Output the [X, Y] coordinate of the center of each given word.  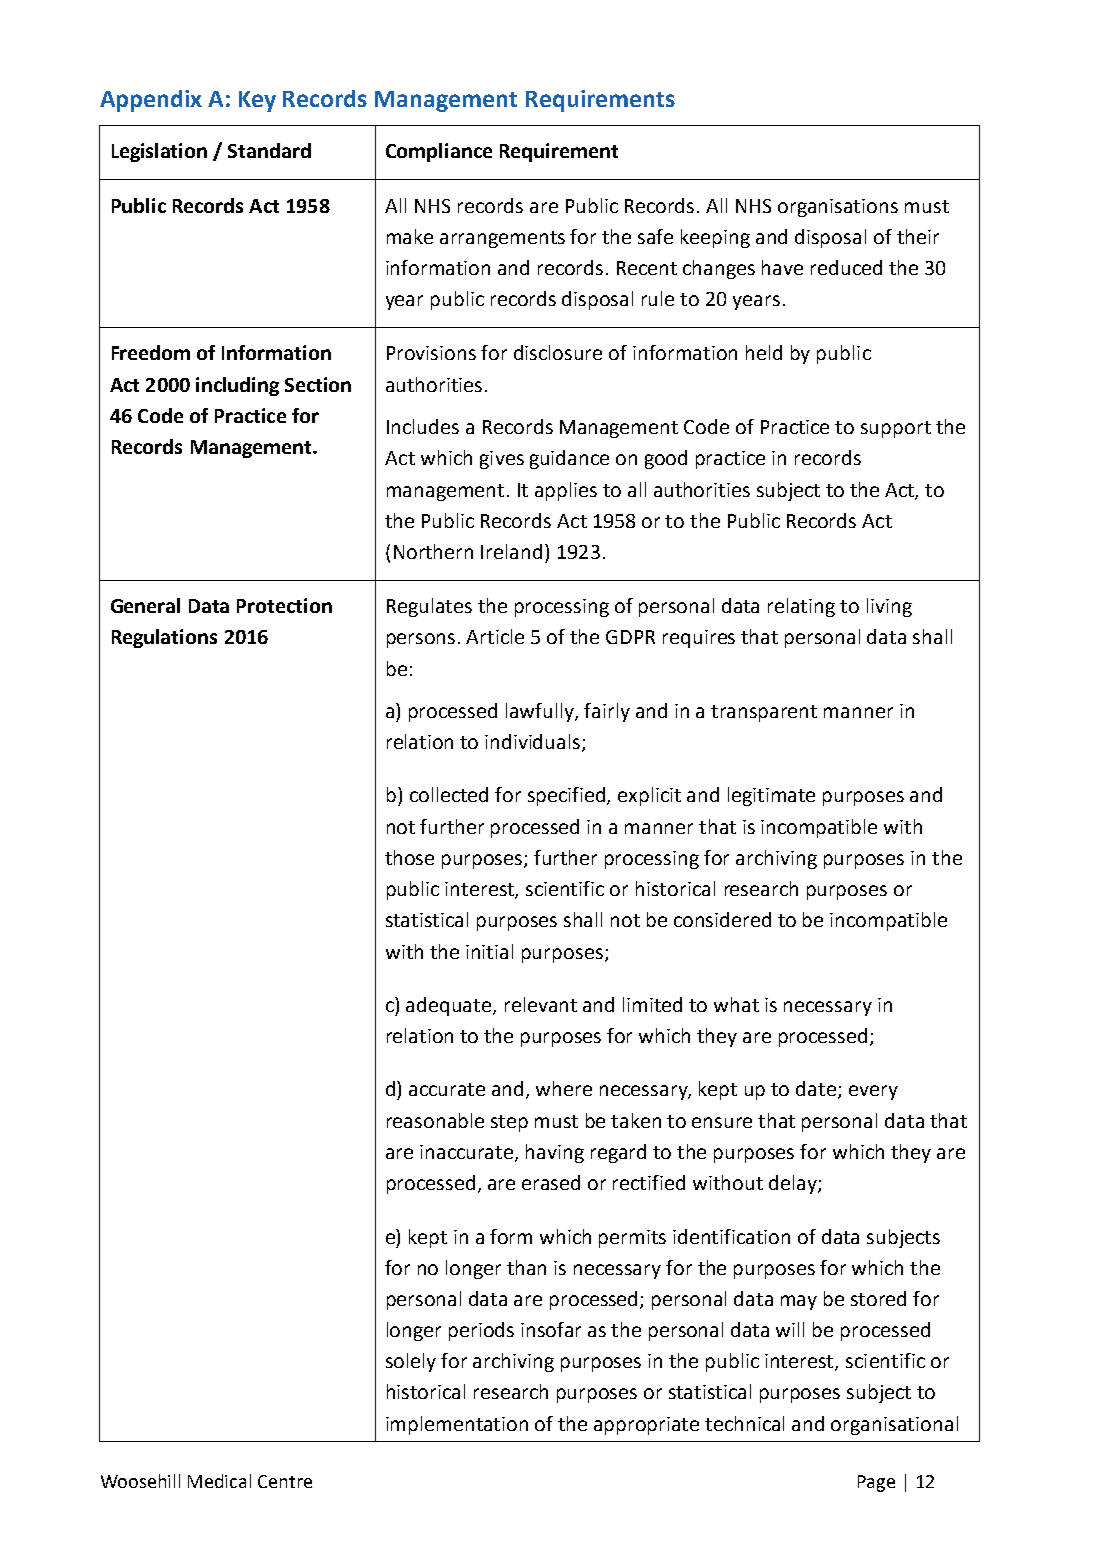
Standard [269, 150]
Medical [219, 1481]
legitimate [771, 796]
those [409, 857]
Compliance [439, 152]
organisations [838, 208]
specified [568, 796]
